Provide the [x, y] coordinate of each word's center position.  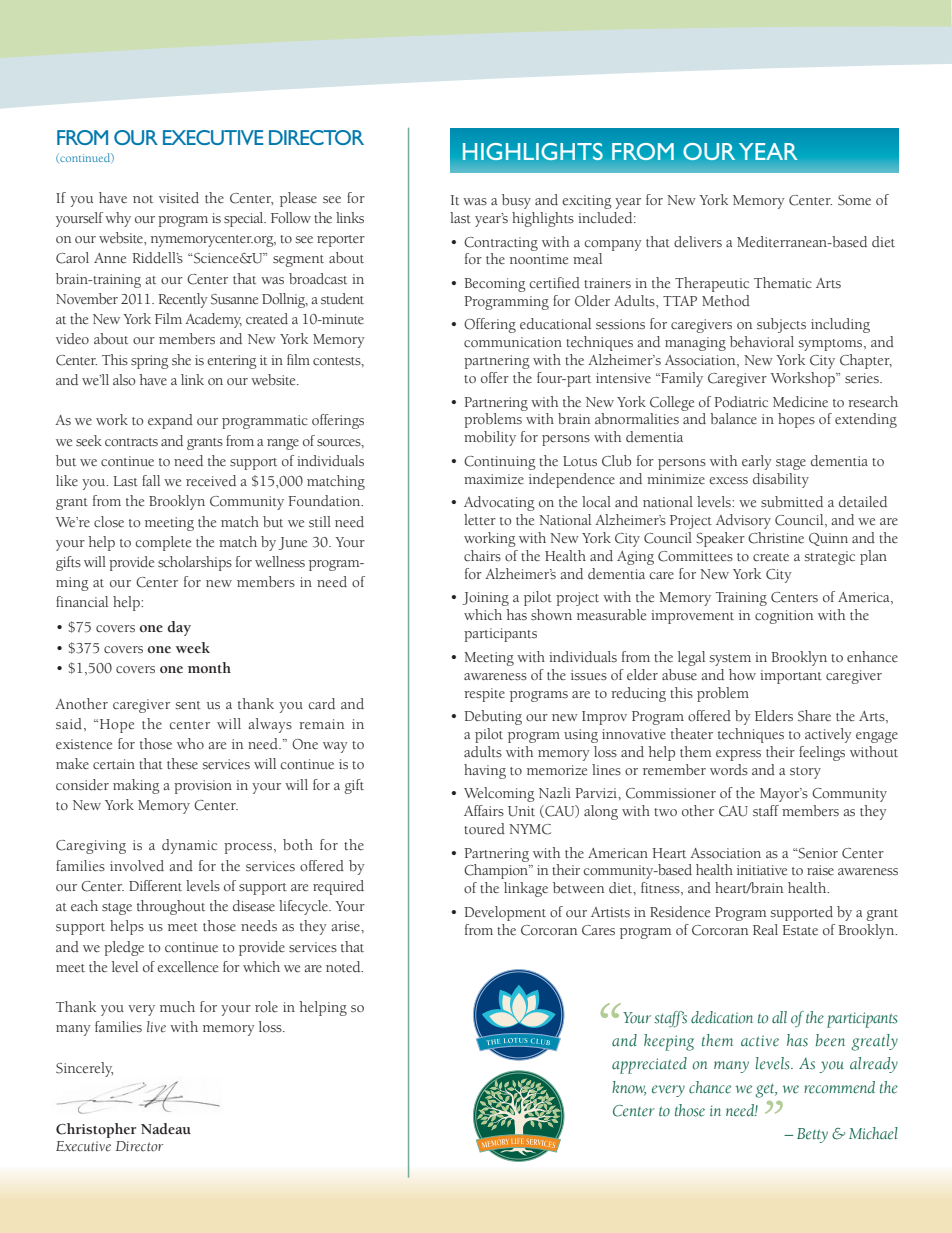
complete [163, 543]
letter [480, 519]
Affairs [484, 811]
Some [854, 200]
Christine [776, 538]
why [118, 219]
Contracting [501, 244]
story [805, 773]
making [136, 786]
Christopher [96, 1130]
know [629, 1088]
